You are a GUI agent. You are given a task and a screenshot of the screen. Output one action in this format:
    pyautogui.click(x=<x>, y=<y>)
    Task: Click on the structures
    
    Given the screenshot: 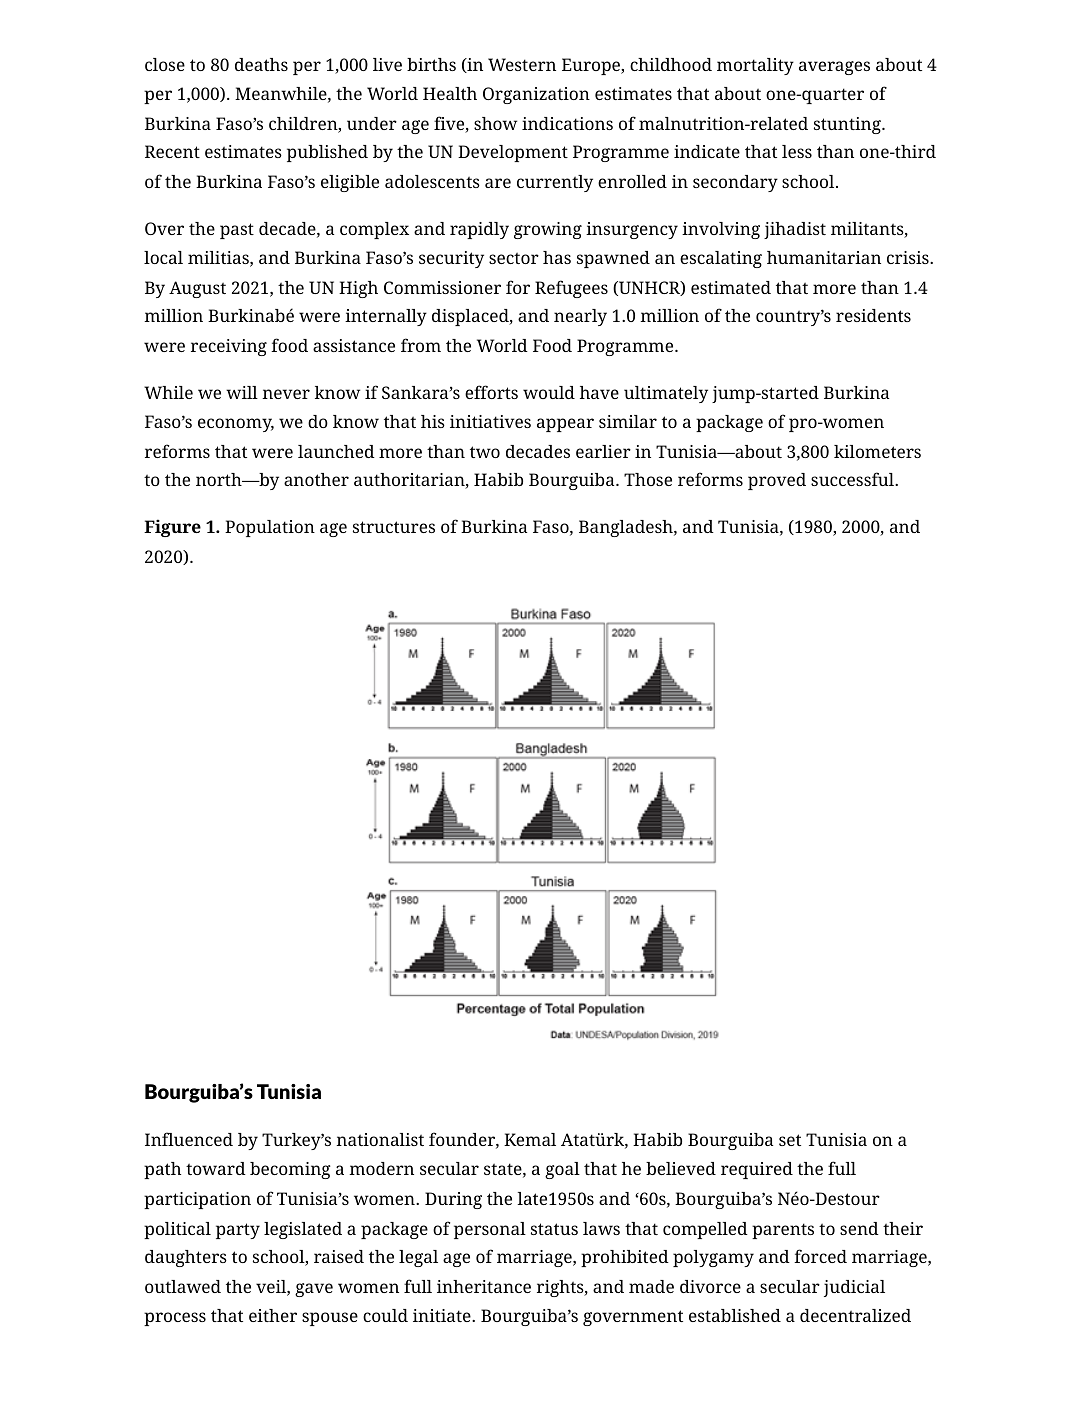 What is the action you would take?
    pyautogui.click(x=394, y=527)
